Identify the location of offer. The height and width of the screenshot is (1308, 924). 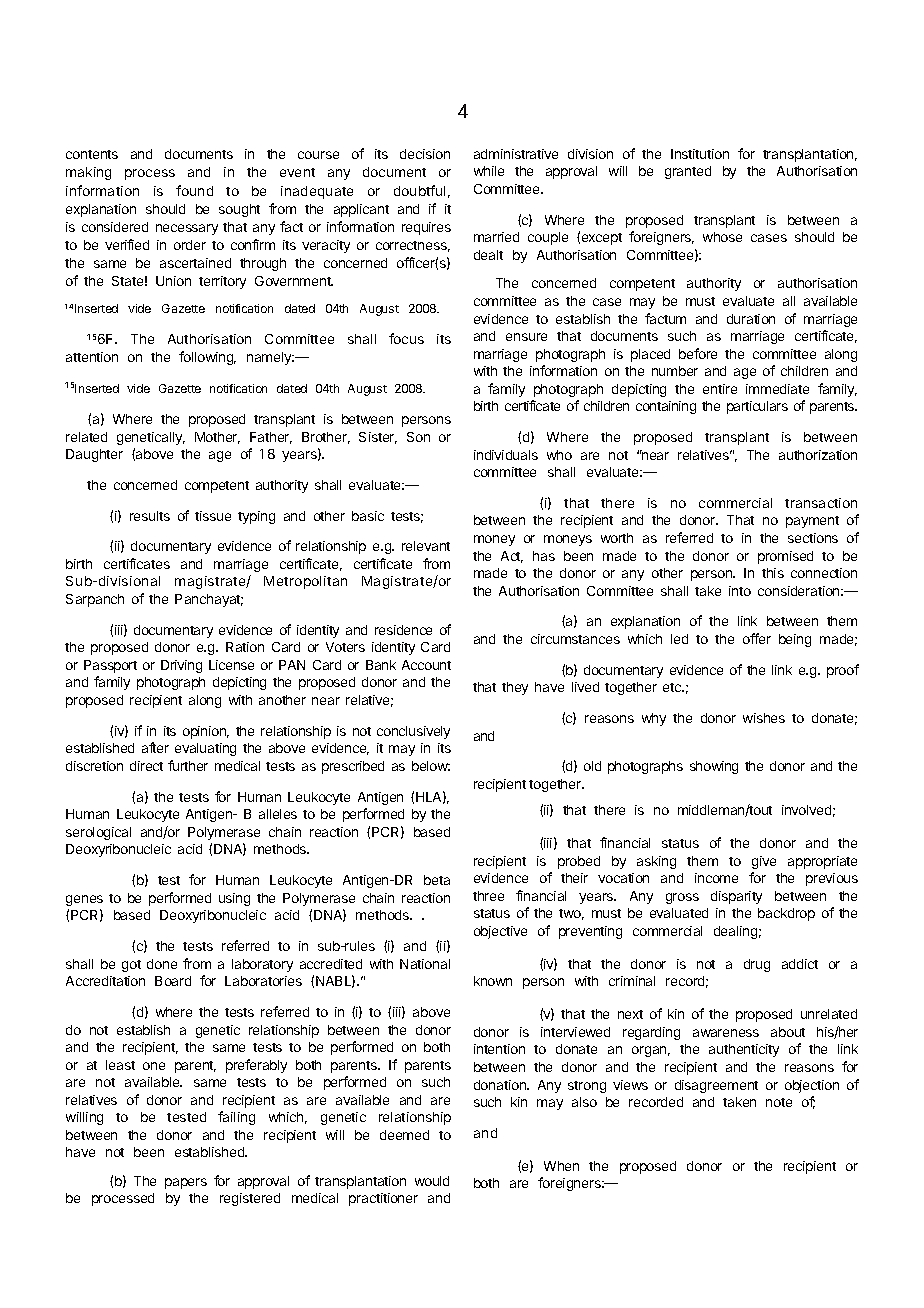
(757, 638).
